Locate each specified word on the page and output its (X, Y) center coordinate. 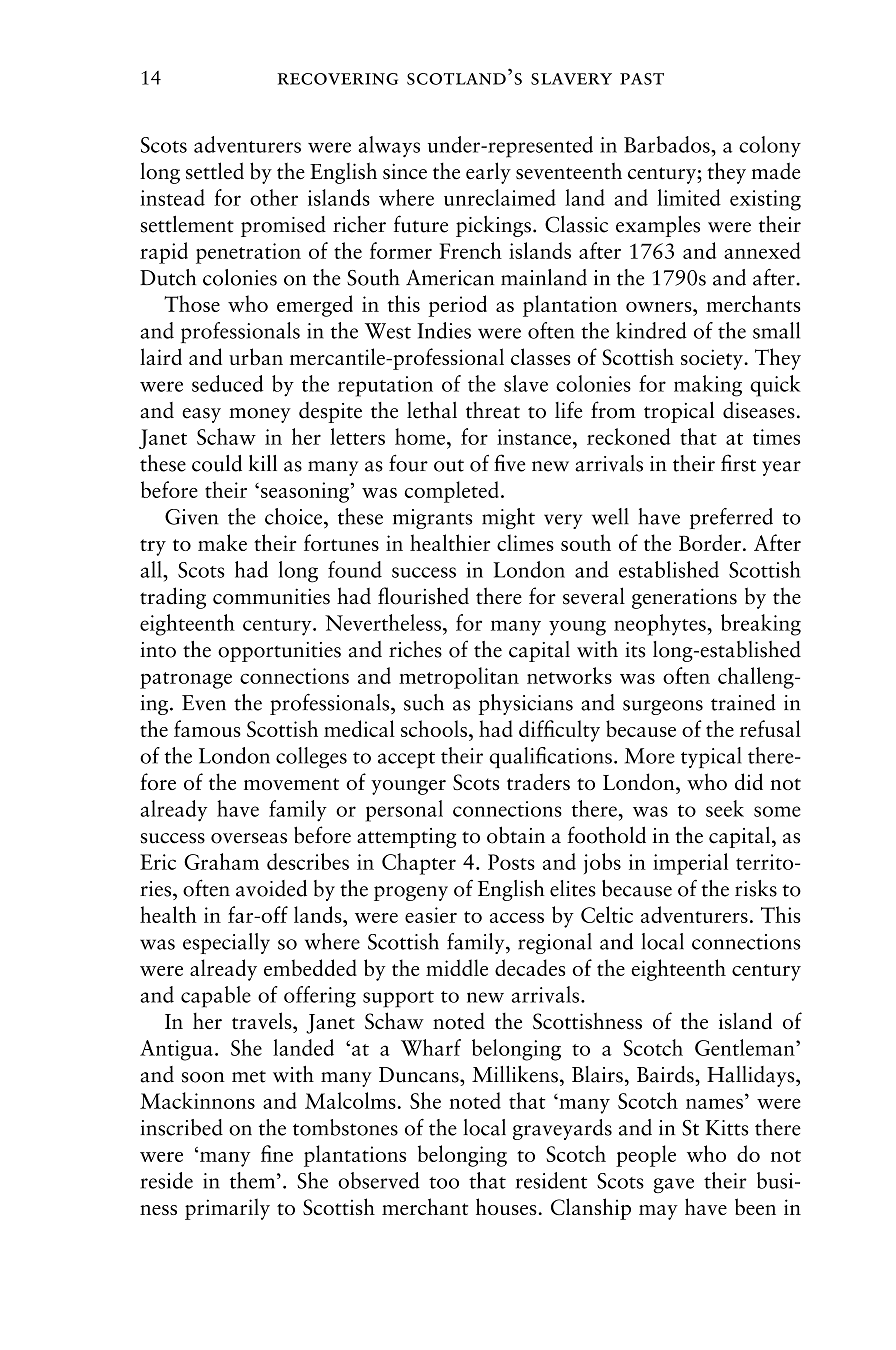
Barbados (668, 144)
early (488, 173)
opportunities (279, 652)
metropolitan (459, 678)
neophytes (661, 625)
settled (215, 171)
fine (277, 1153)
